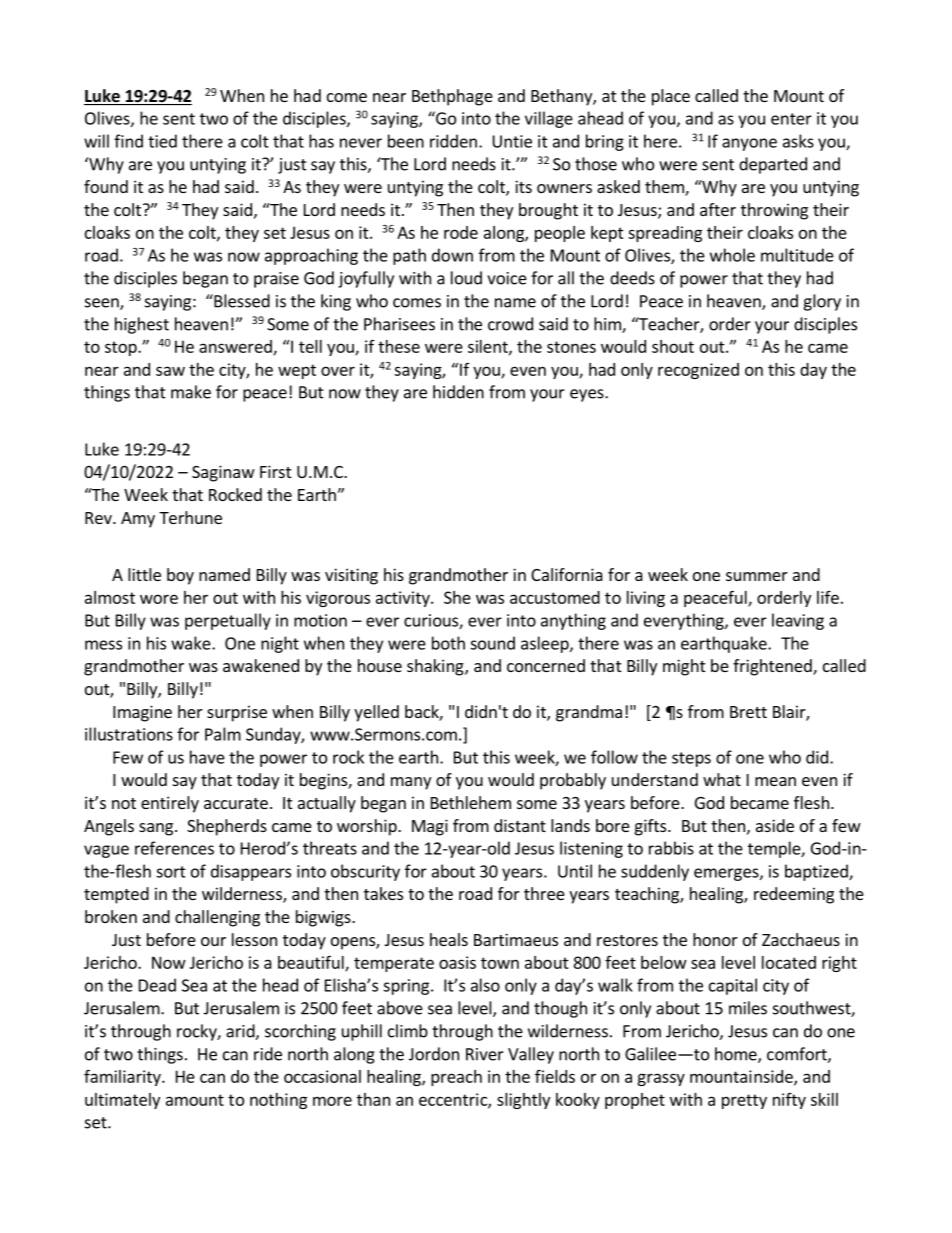 Image resolution: width=952 pixels, height=1233 pixels. Describe the element at coordinates (159, 599) in the screenshot. I see `wore` at that location.
